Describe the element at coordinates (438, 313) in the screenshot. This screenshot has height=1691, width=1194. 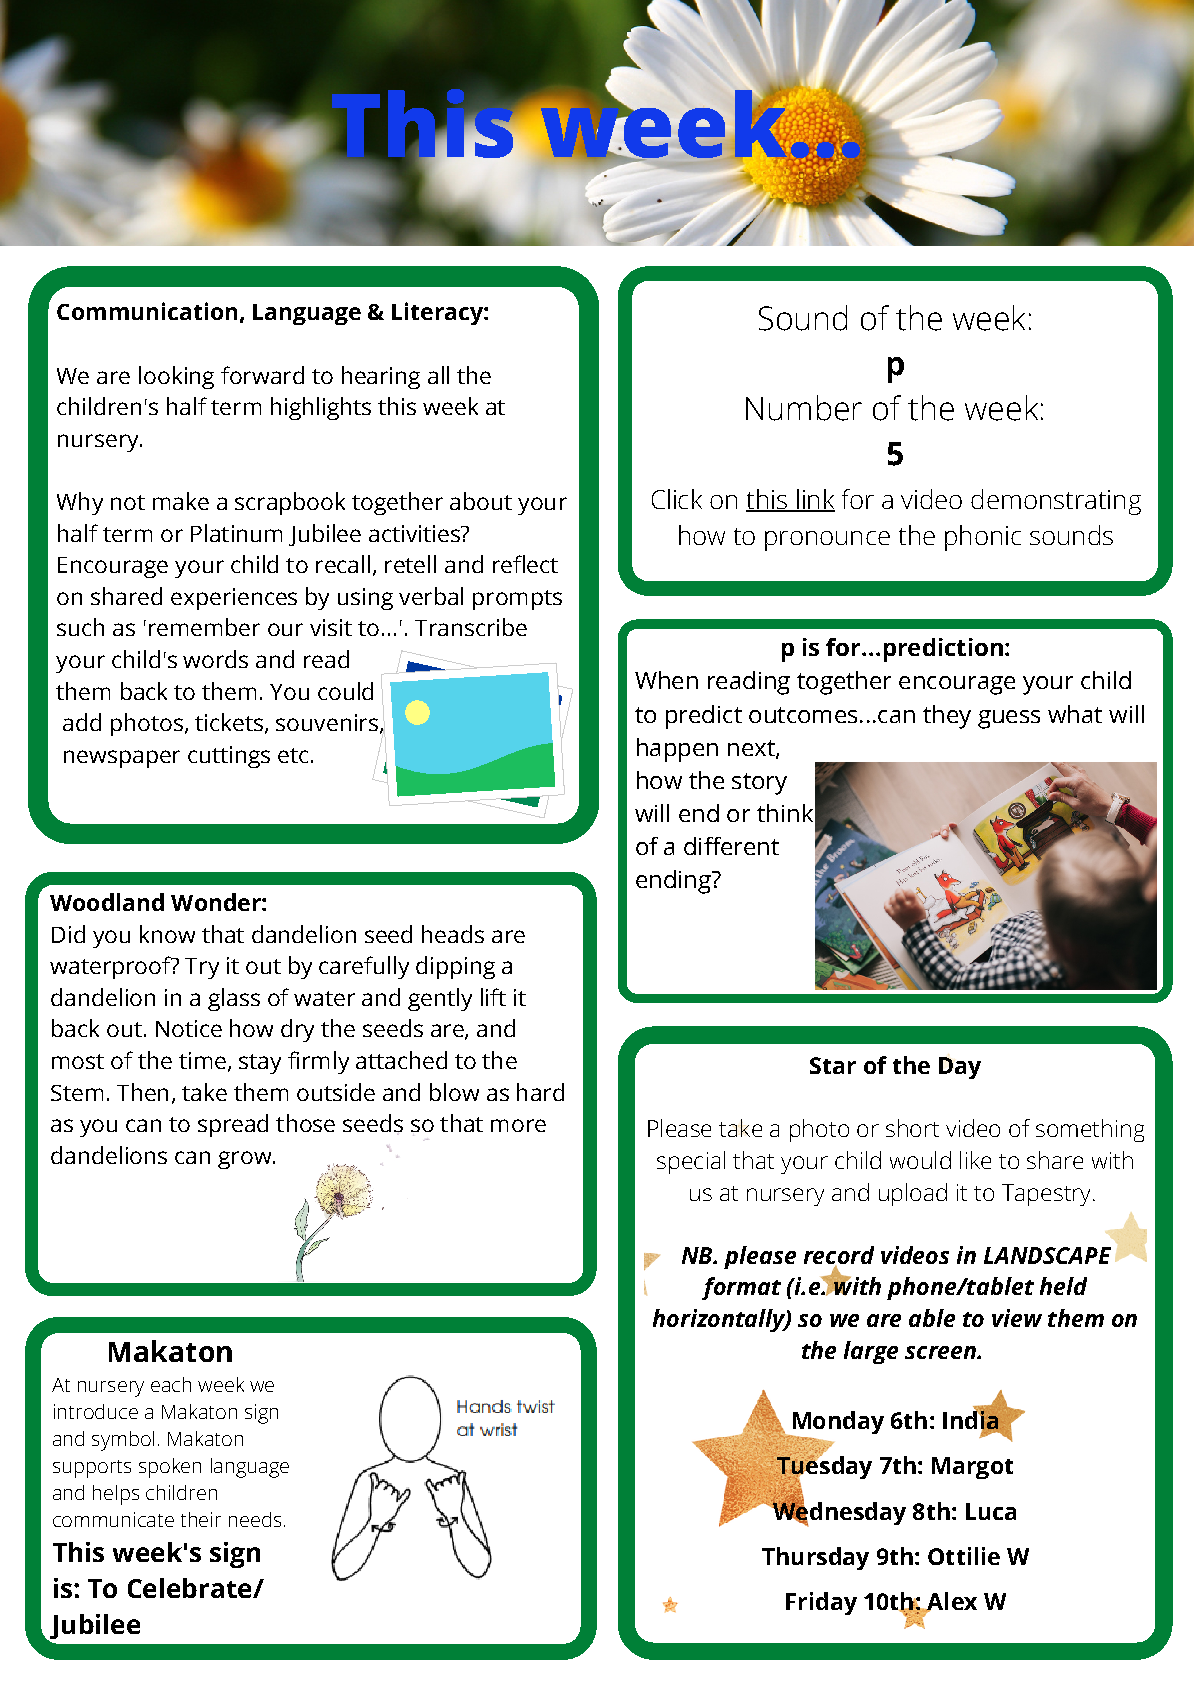
I see `Literacy` at that location.
